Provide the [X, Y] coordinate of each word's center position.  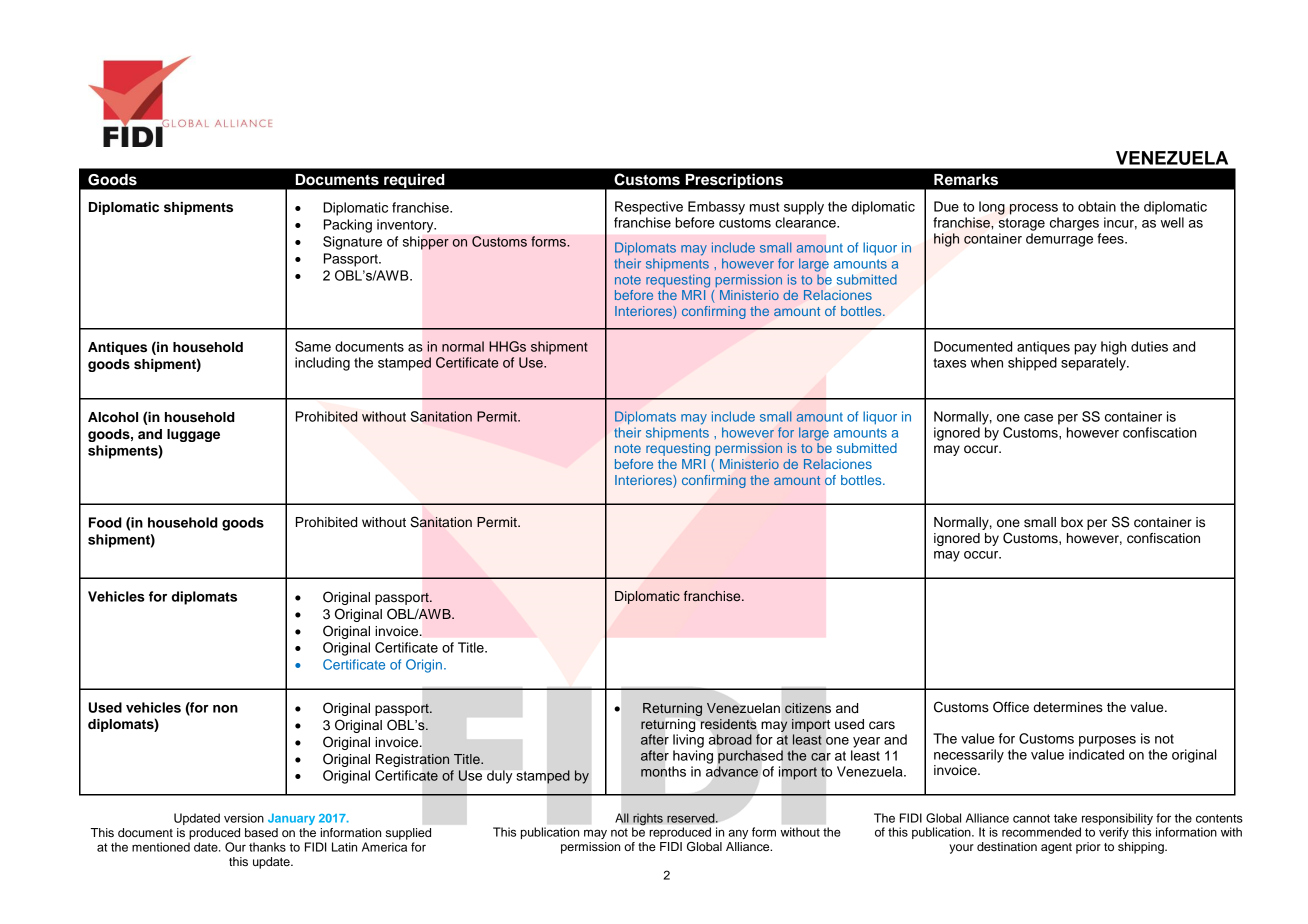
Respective [649, 208]
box [1072, 522]
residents [728, 724]
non [225, 709]
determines [1068, 707]
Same [313, 346]
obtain [1097, 206]
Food [105, 522]
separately [1094, 364]
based [261, 832]
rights [648, 819]
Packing [348, 226]
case [1038, 418]
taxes [949, 363]
